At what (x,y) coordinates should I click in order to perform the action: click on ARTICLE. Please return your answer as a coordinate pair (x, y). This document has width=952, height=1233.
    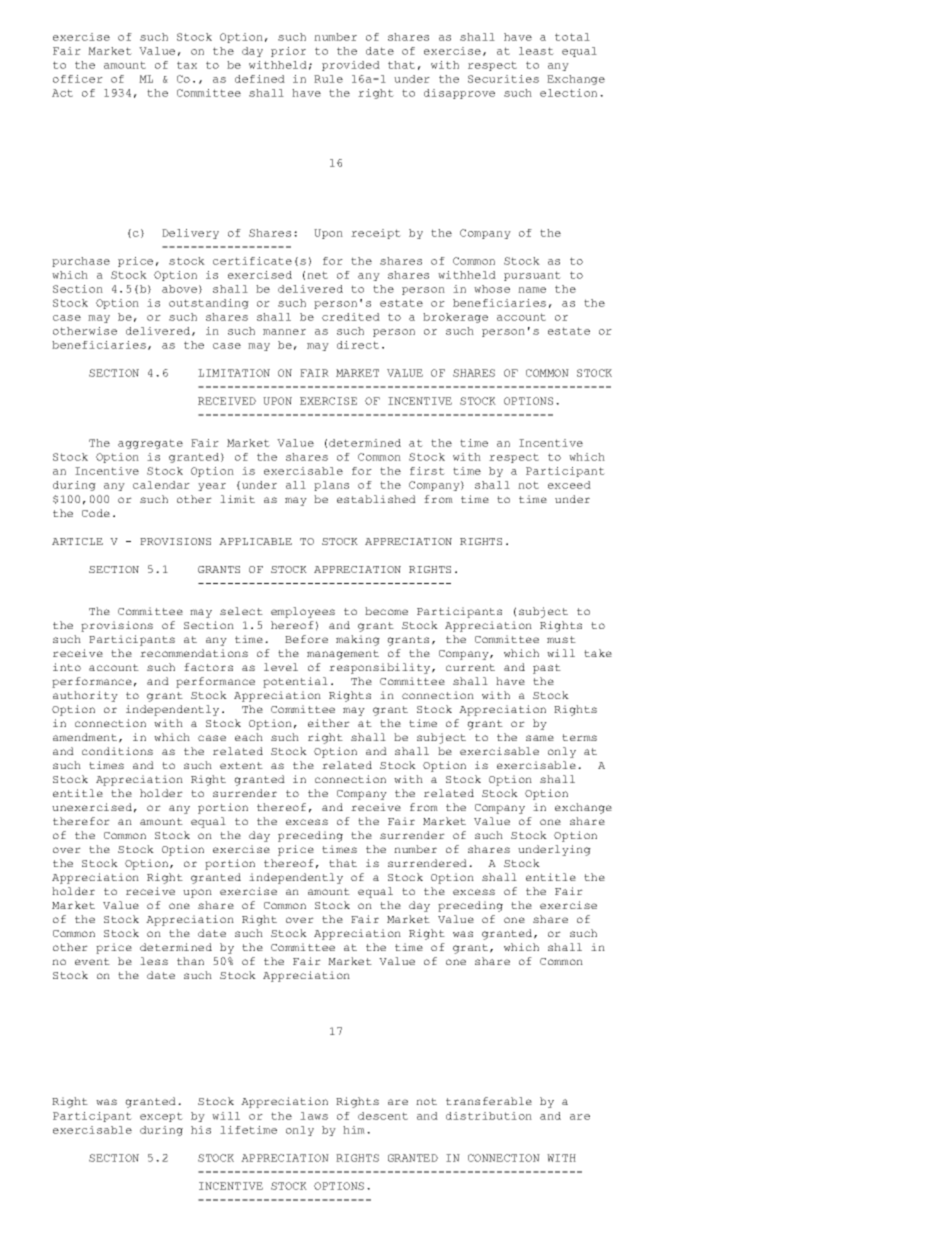
    Looking at the image, I should click on (77, 541).
